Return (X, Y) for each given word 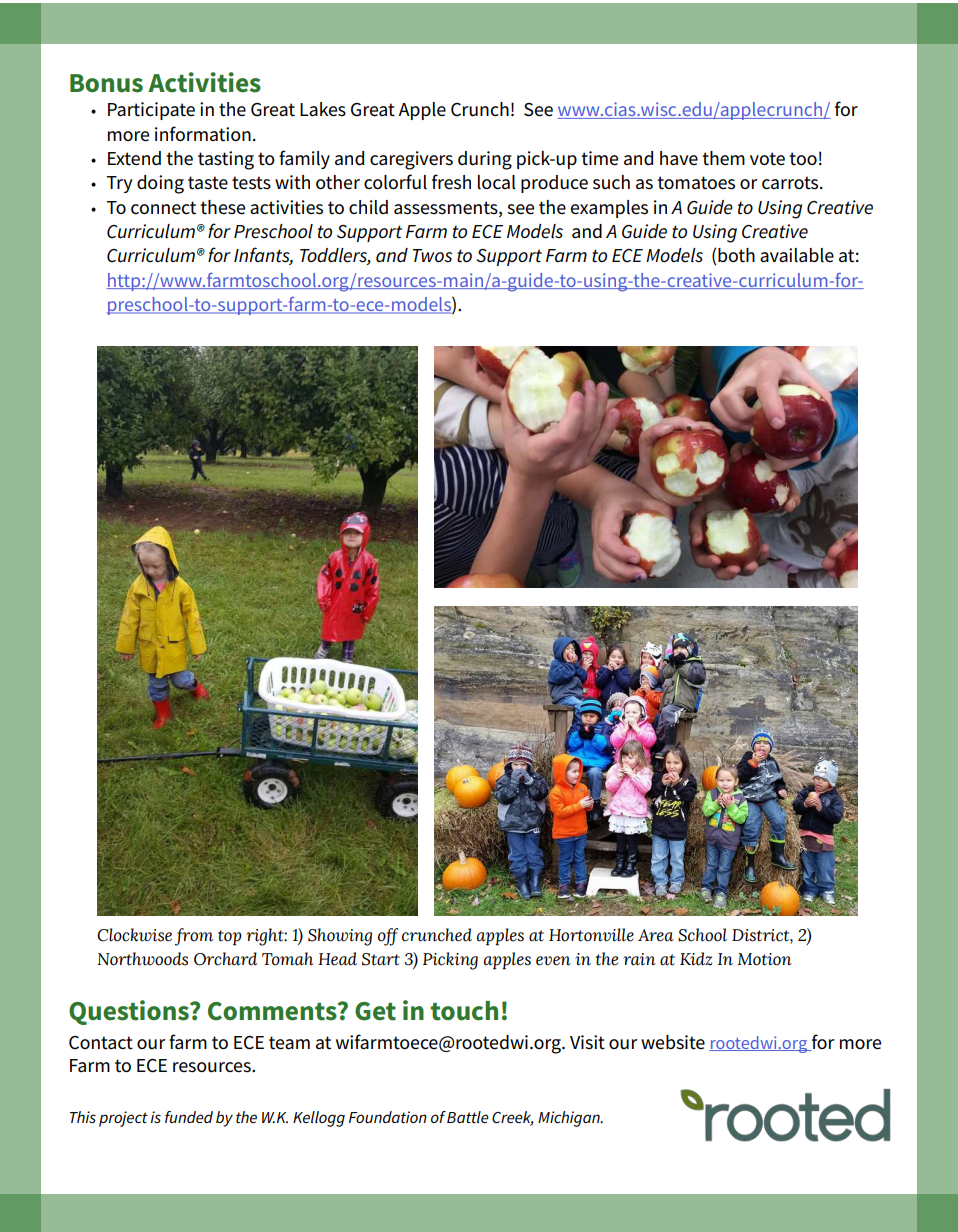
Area (656, 935)
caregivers (411, 160)
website (673, 1042)
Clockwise (134, 935)
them (723, 158)
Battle (468, 1117)
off (388, 937)
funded (189, 1117)
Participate (151, 111)
